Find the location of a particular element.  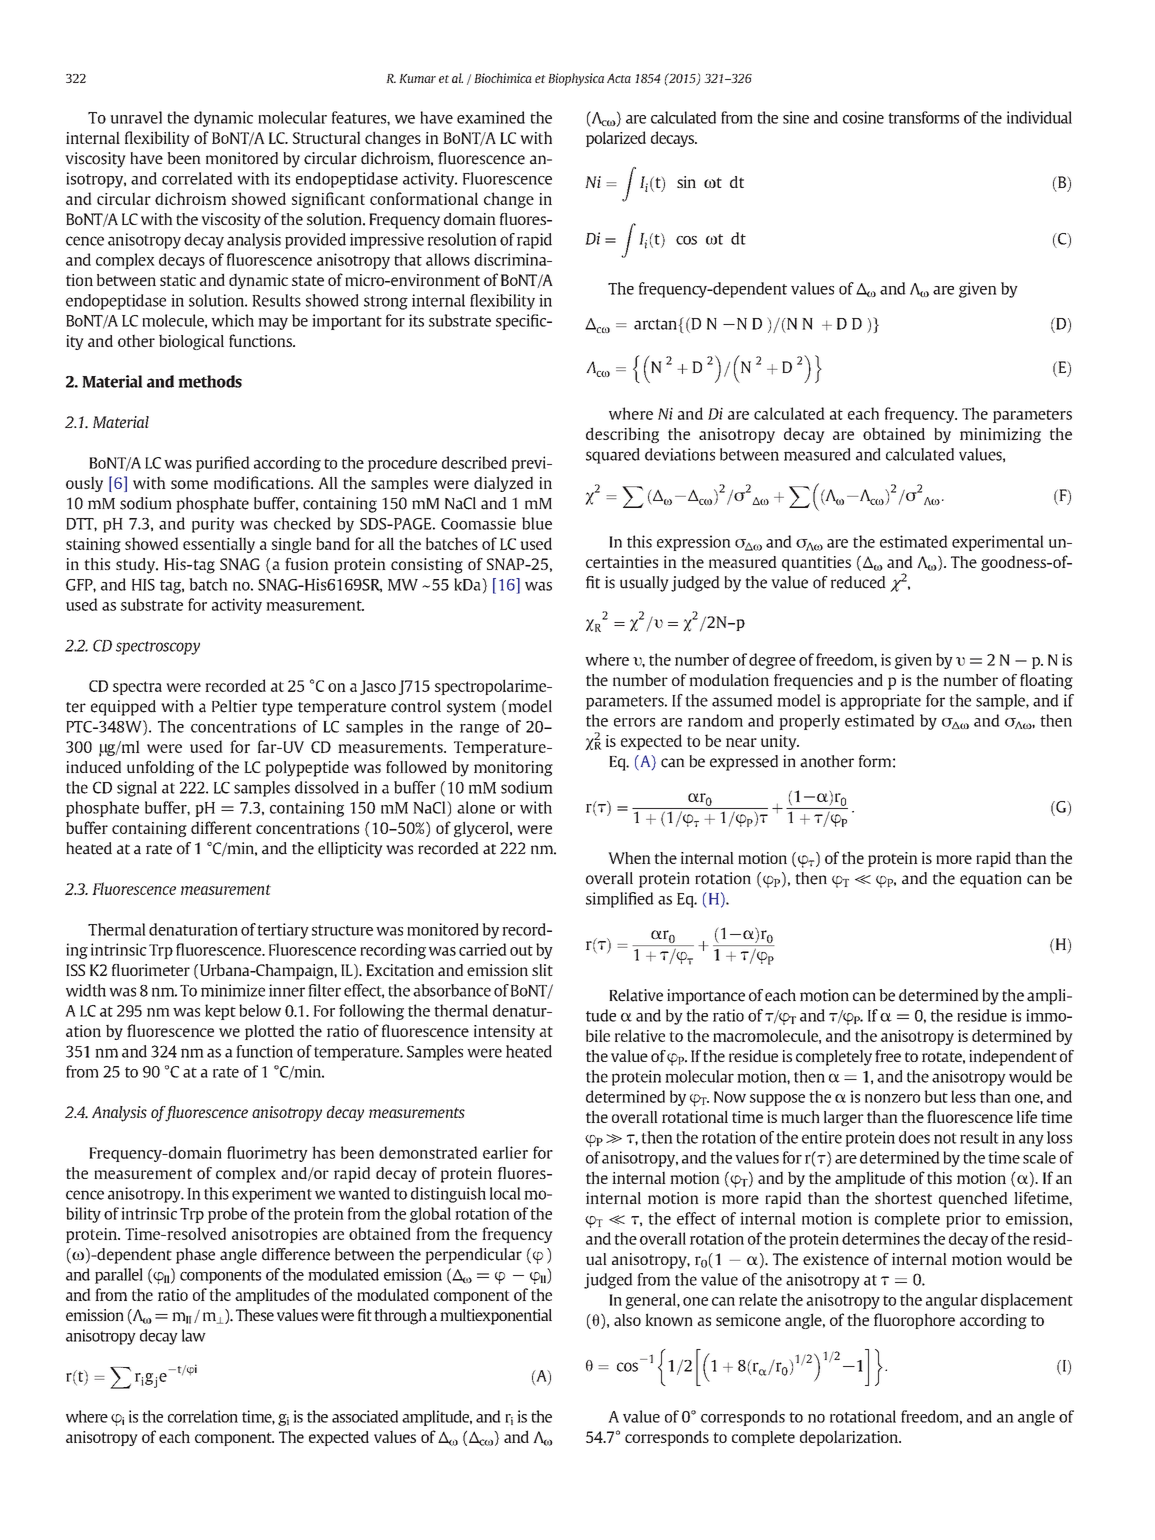

polarized is located at coordinates (616, 139).
